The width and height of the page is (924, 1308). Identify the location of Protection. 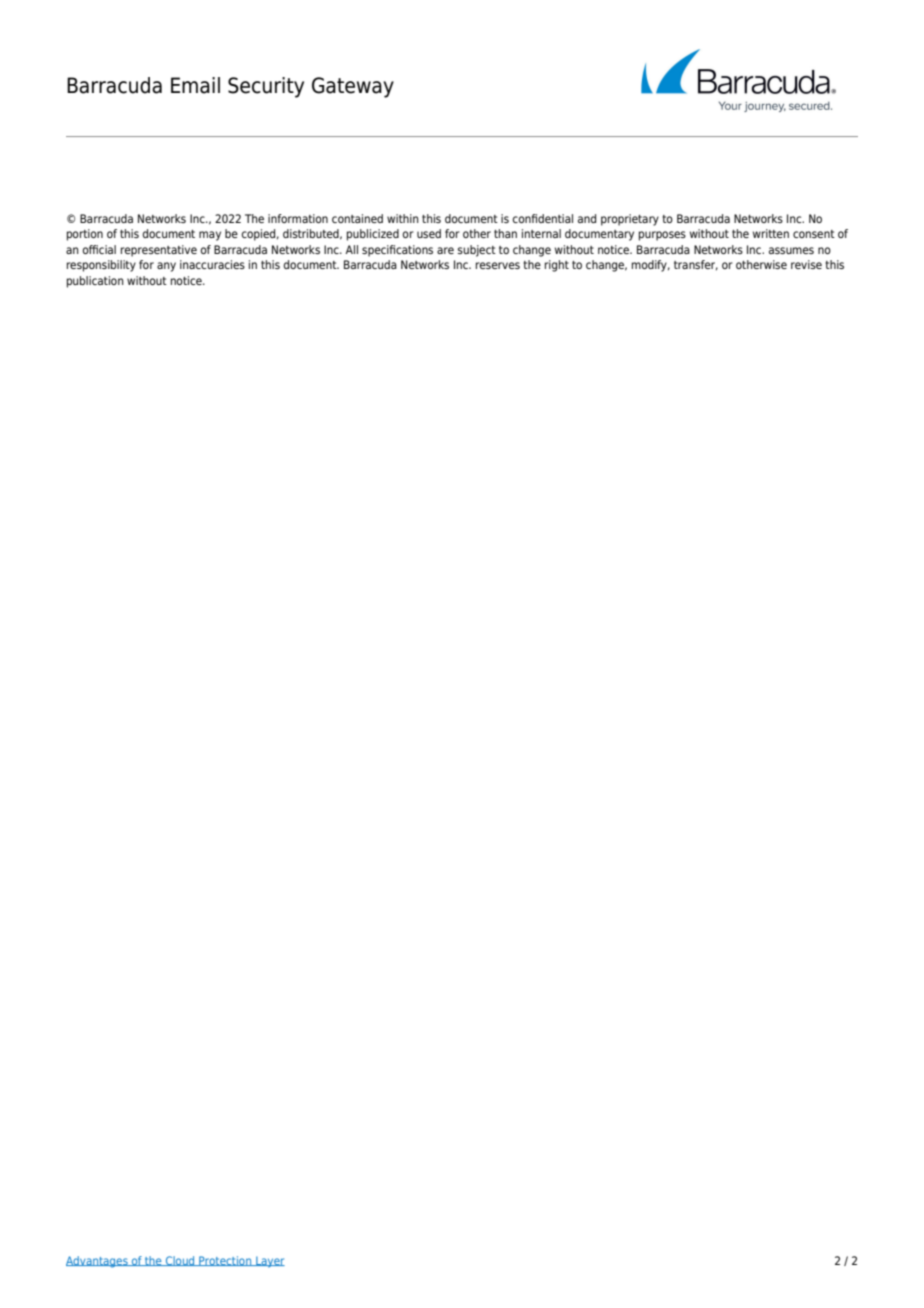
(225, 1261).
